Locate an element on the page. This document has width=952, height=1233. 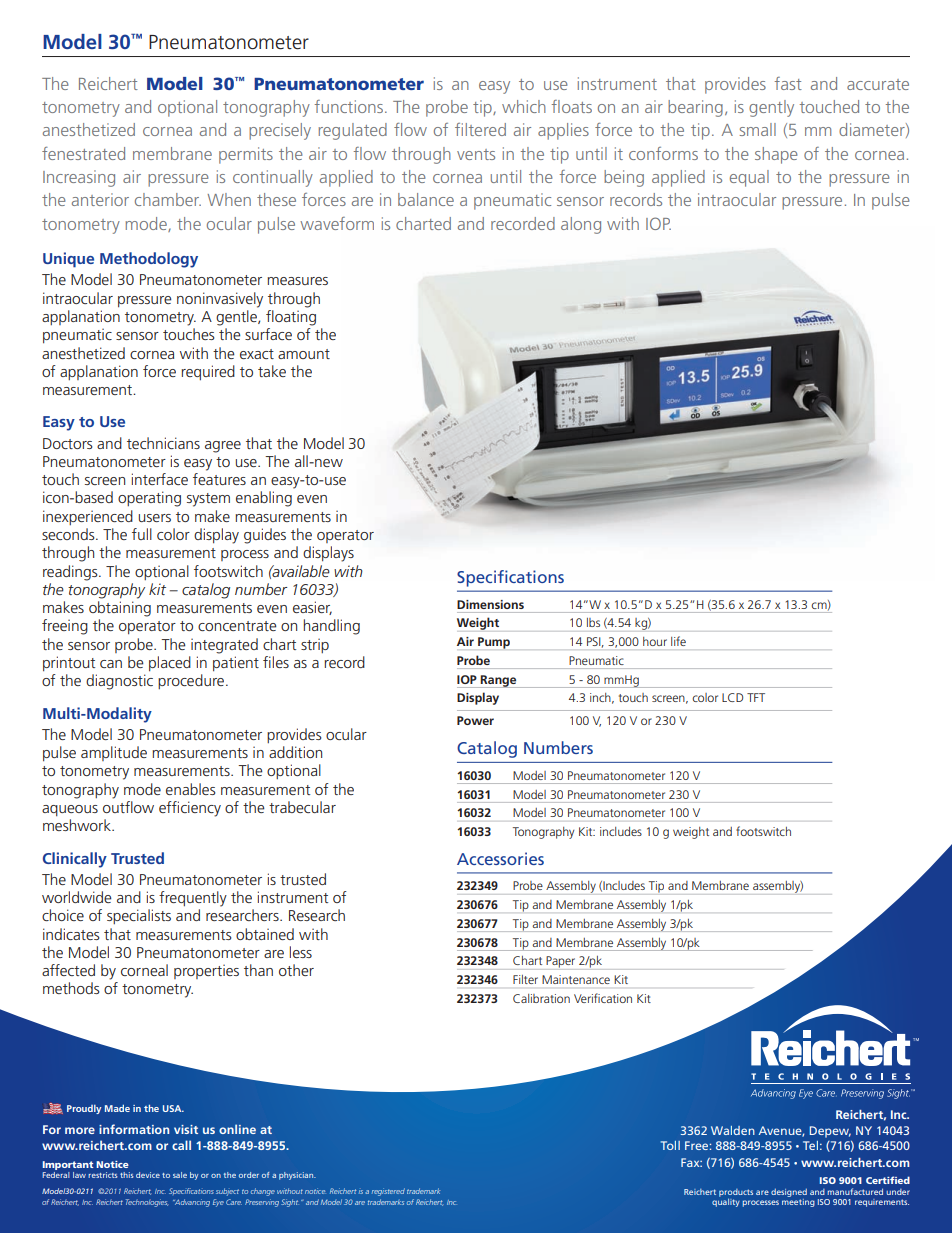
permits is located at coordinates (246, 155).
